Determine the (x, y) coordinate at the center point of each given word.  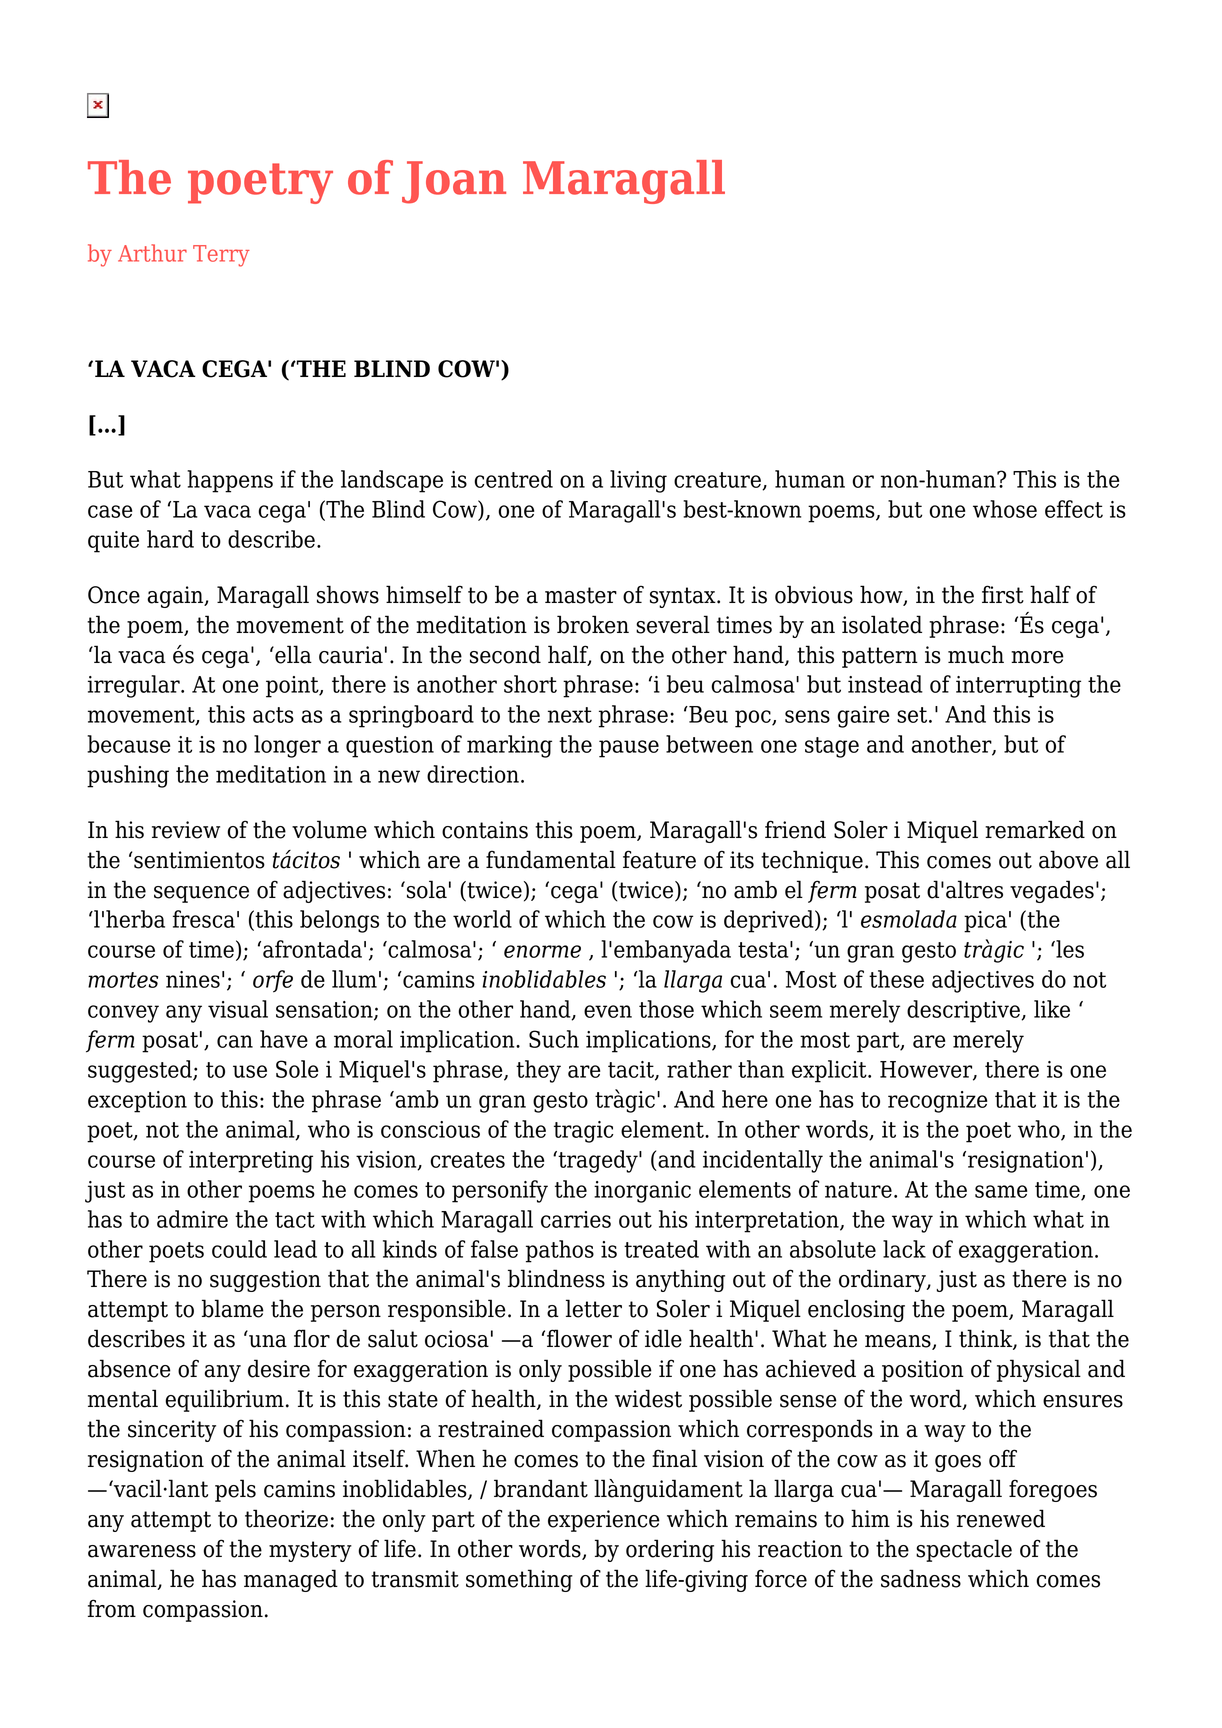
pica (985, 922)
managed (291, 1580)
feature (659, 859)
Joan (454, 182)
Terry (221, 256)
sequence (201, 894)
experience (604, 1521)
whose (1005, 509)
